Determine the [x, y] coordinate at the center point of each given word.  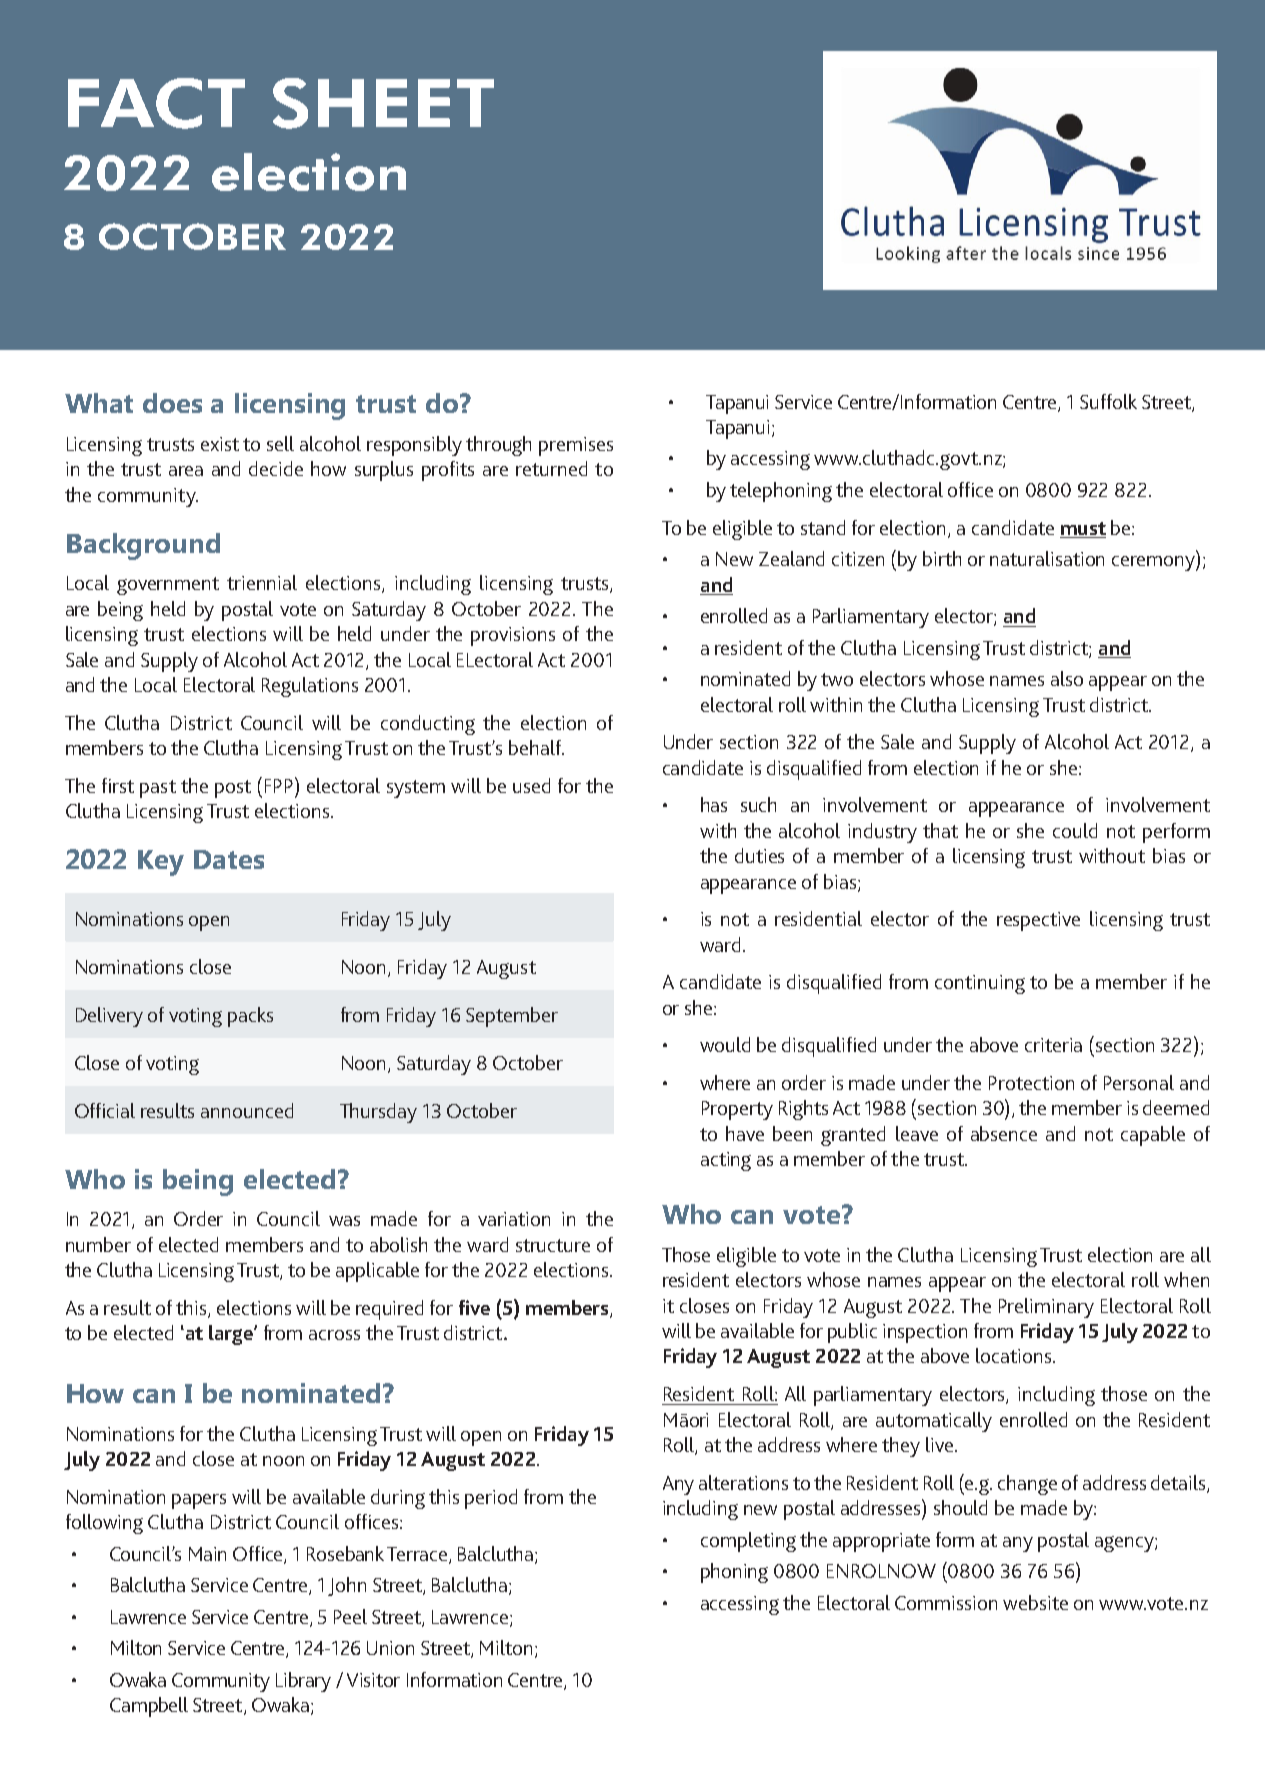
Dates [229, 859]
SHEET [383, 103]
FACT [156, 103]
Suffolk [1108, 401]
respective [1038, 921]
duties [759, 855]
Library [303, 1682]
